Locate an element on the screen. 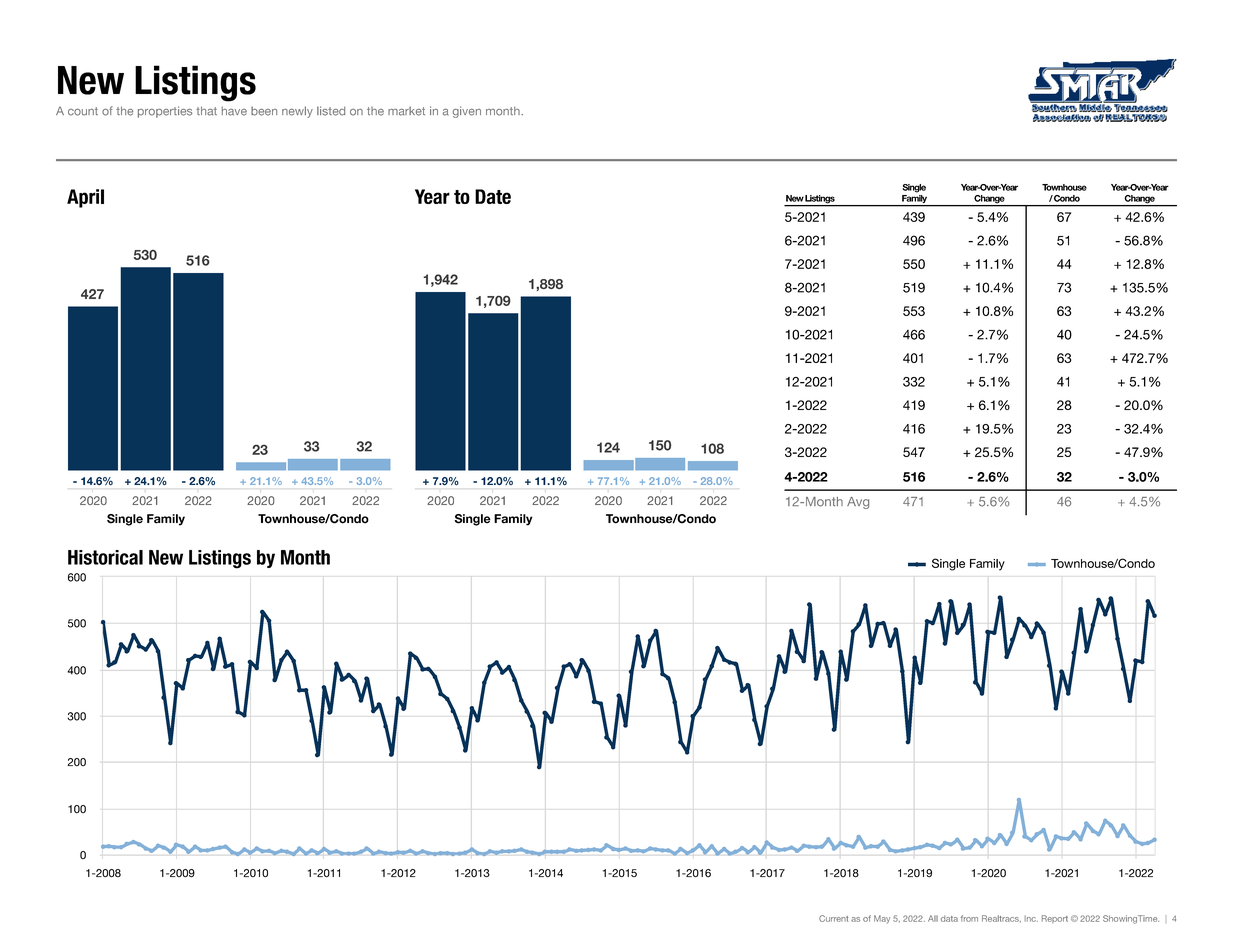 This screenshot has height=952, width=1233. May is located at coordinates (882, 919).
